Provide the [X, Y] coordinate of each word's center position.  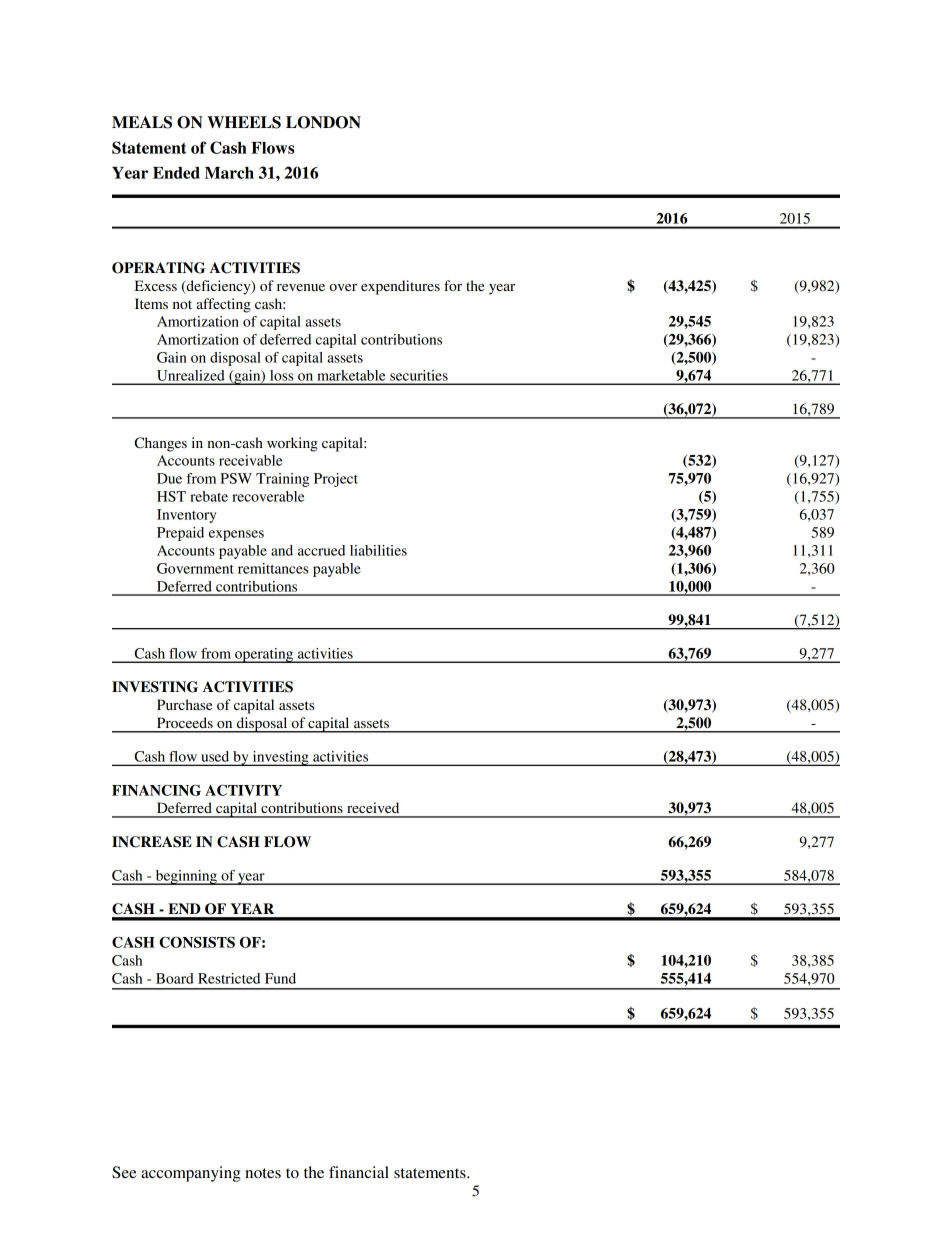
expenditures [400, 287]
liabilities [378, 550]
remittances [273, 568]
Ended [176, 173]
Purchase [184, 704]
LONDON [323, 122]
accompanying [191, 1174]
